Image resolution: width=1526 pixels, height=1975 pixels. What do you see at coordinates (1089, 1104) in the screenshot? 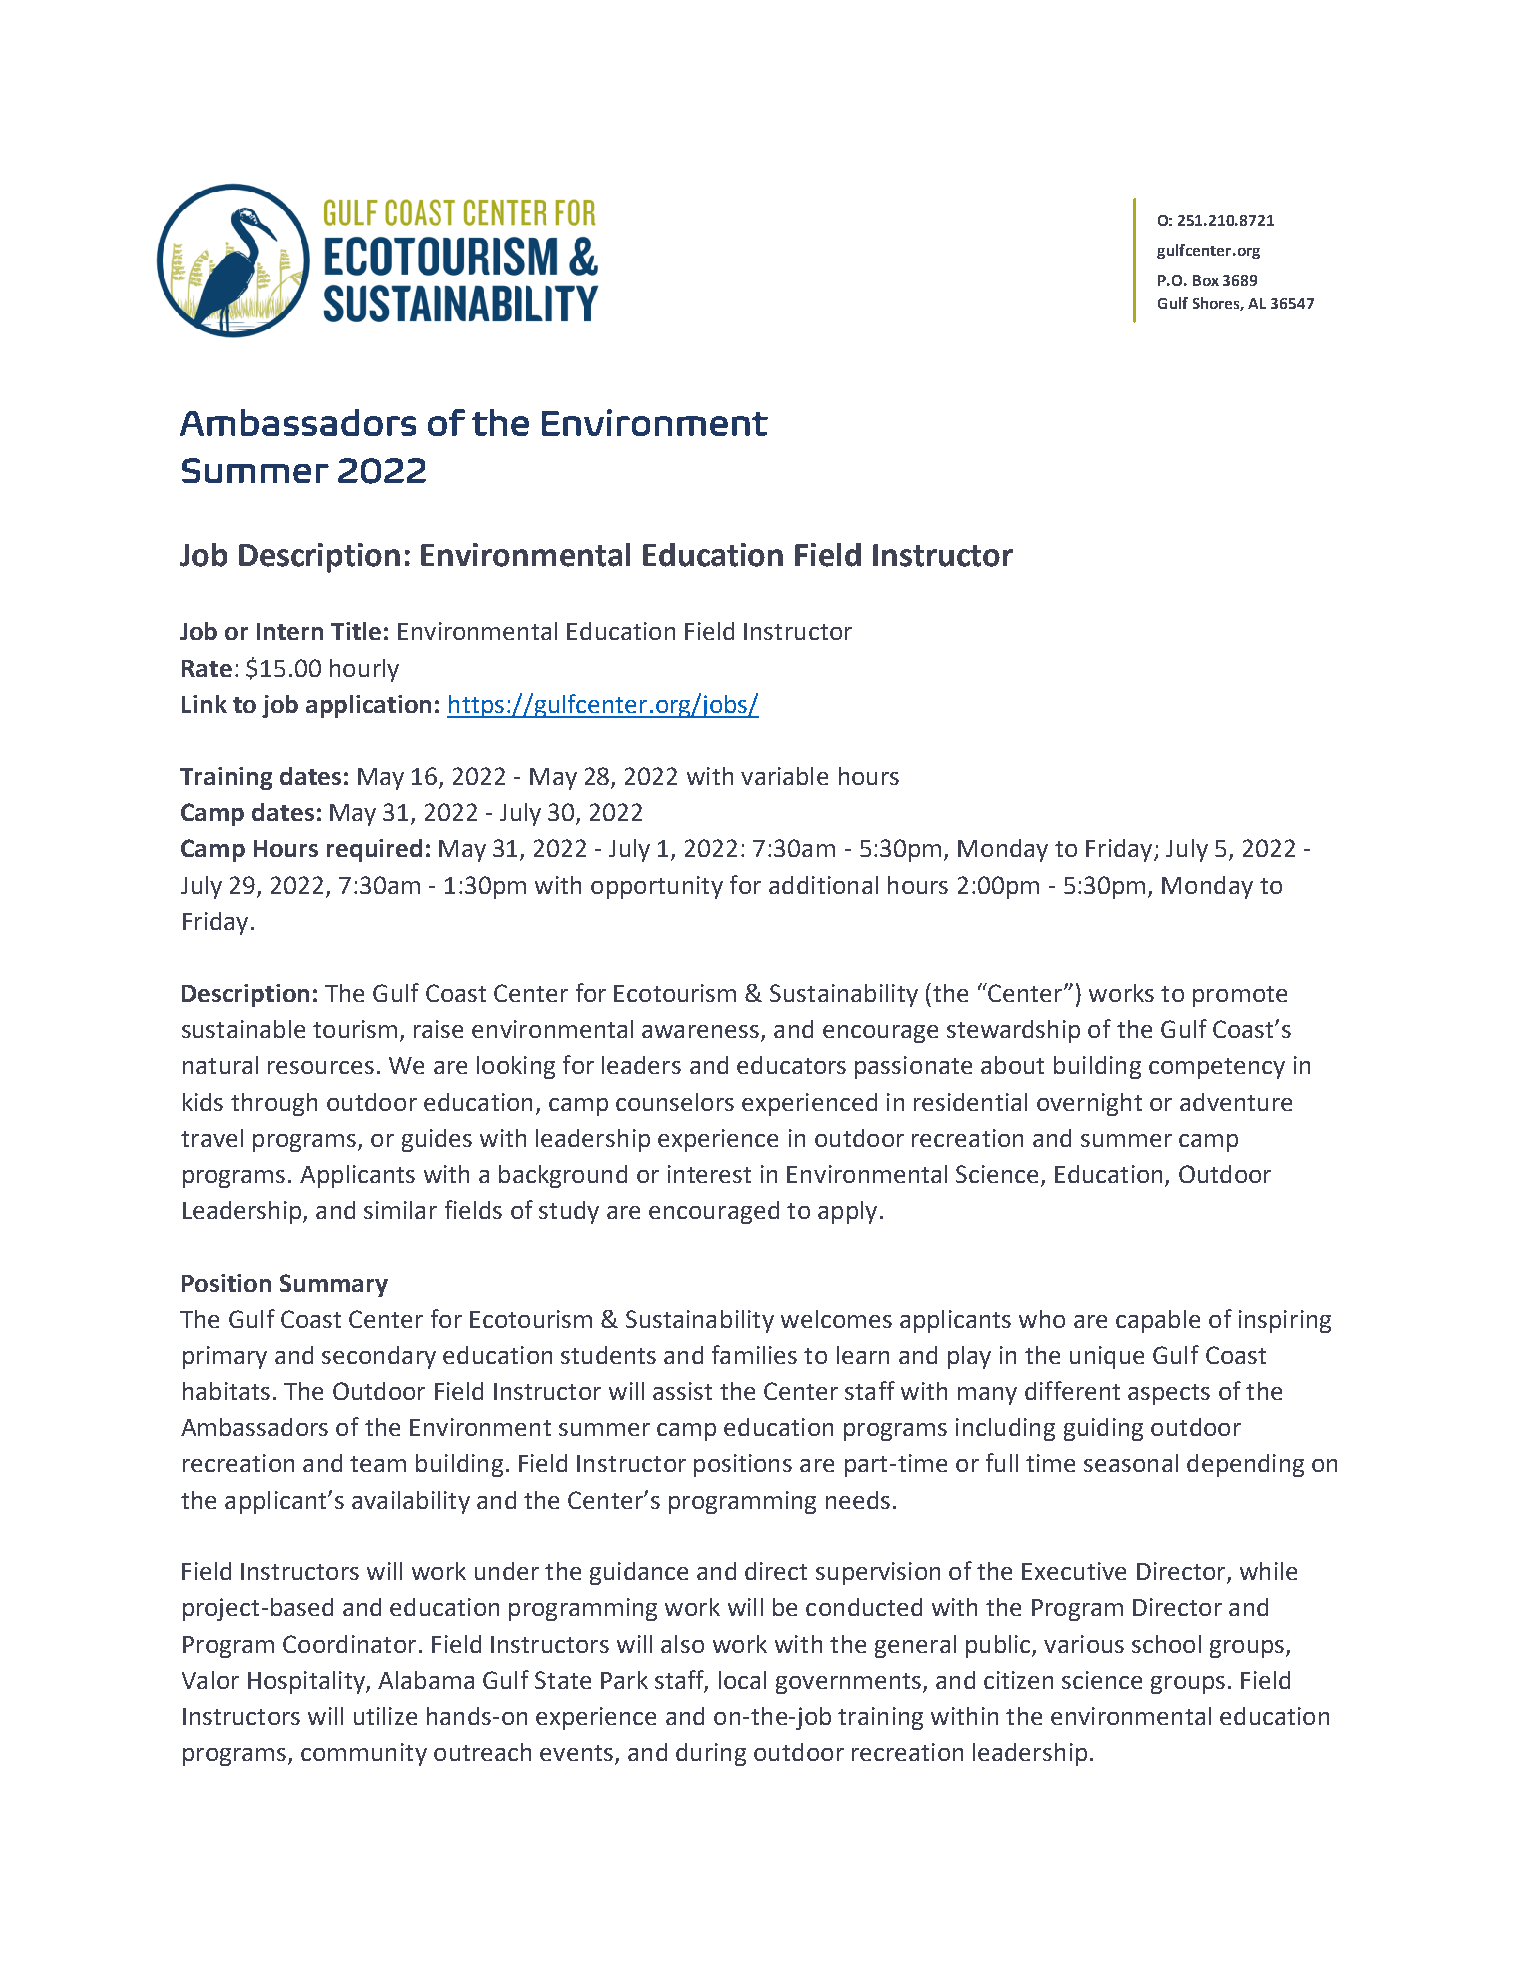
I see `overnight` at bounding box center [1089, 1104].
